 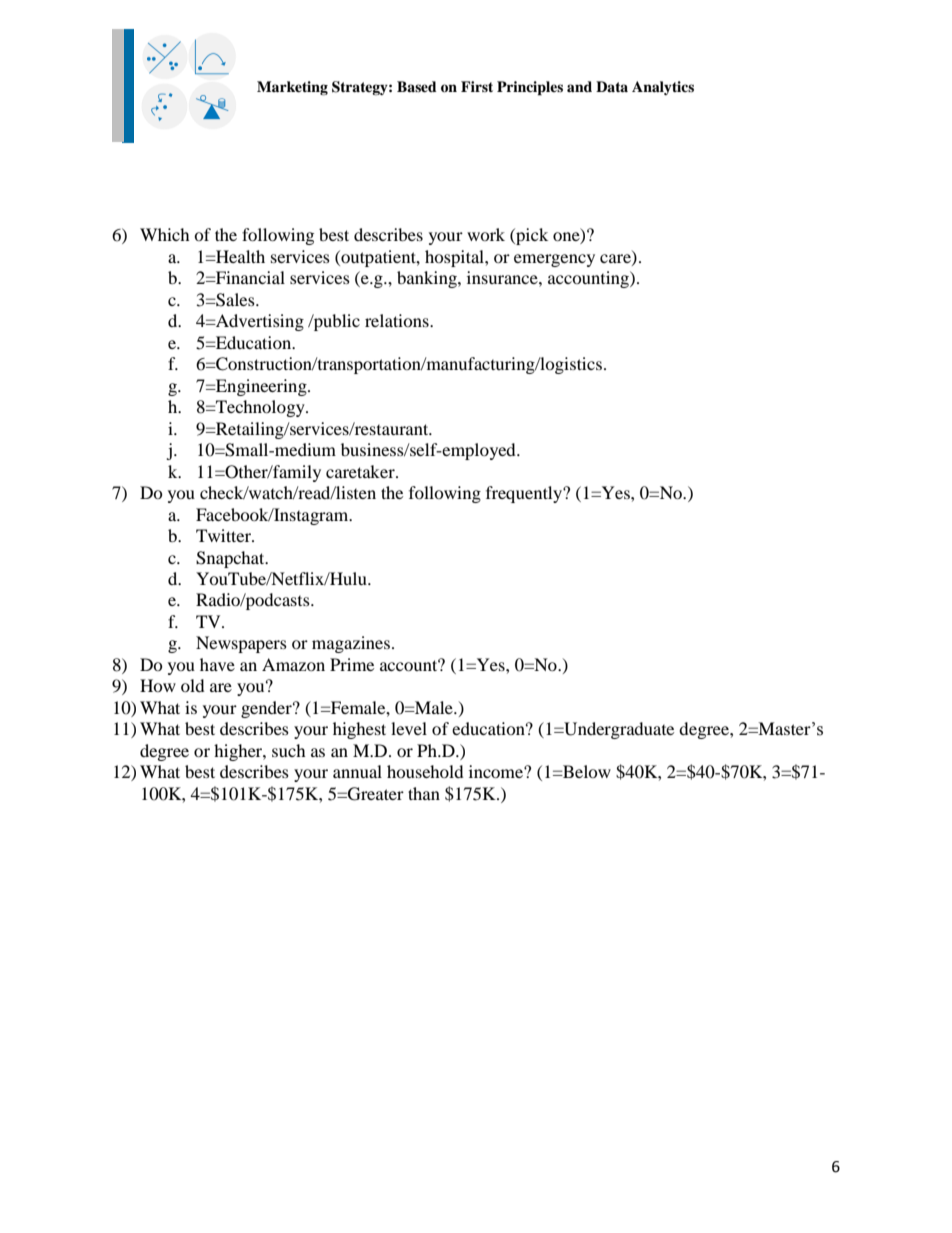 What do you see at coordinates (612, 86) in the page?
I see `Data` at bounding box center [612, 86].
